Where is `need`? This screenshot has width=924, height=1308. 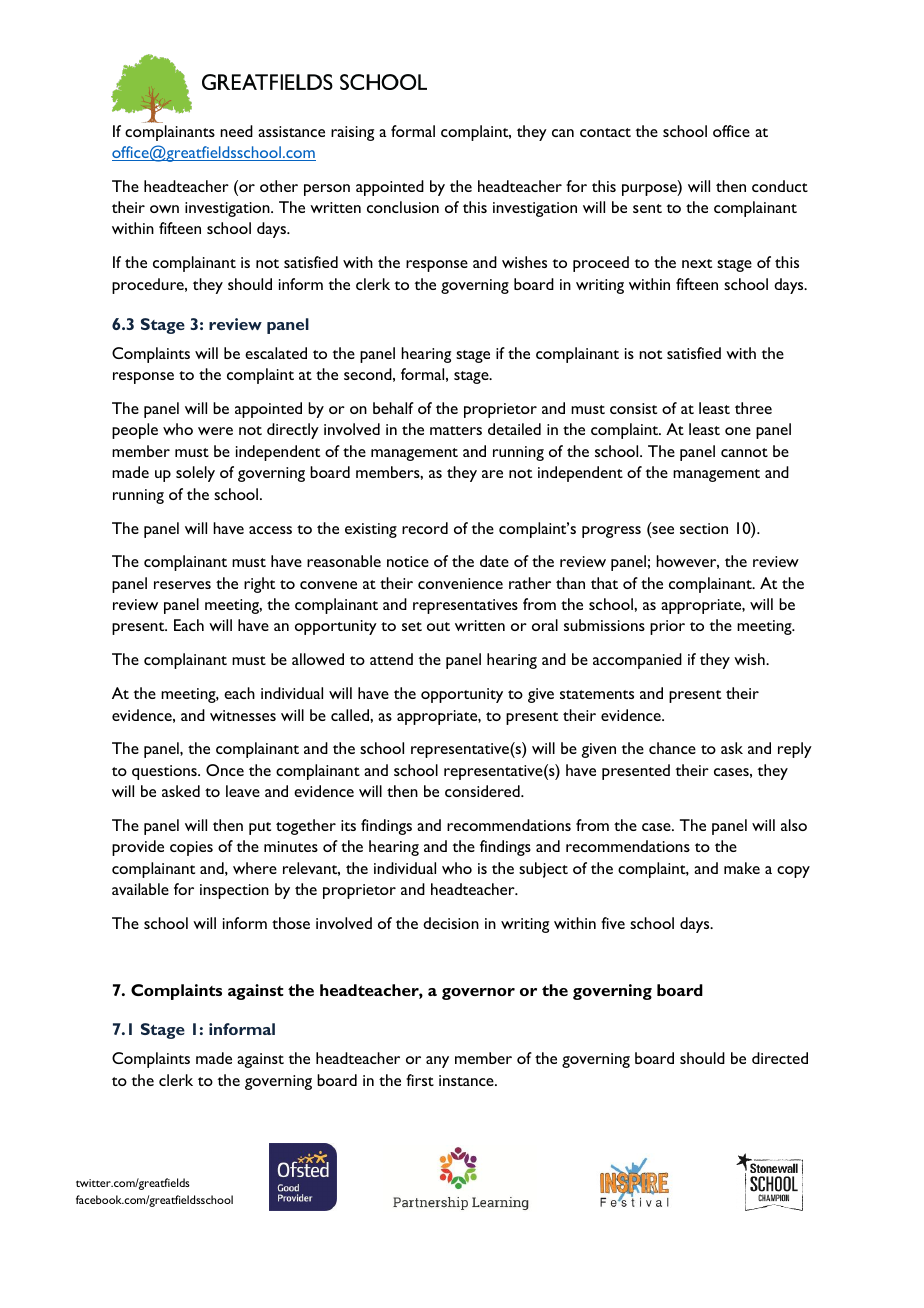
need is located at coordinates (236, 131).
